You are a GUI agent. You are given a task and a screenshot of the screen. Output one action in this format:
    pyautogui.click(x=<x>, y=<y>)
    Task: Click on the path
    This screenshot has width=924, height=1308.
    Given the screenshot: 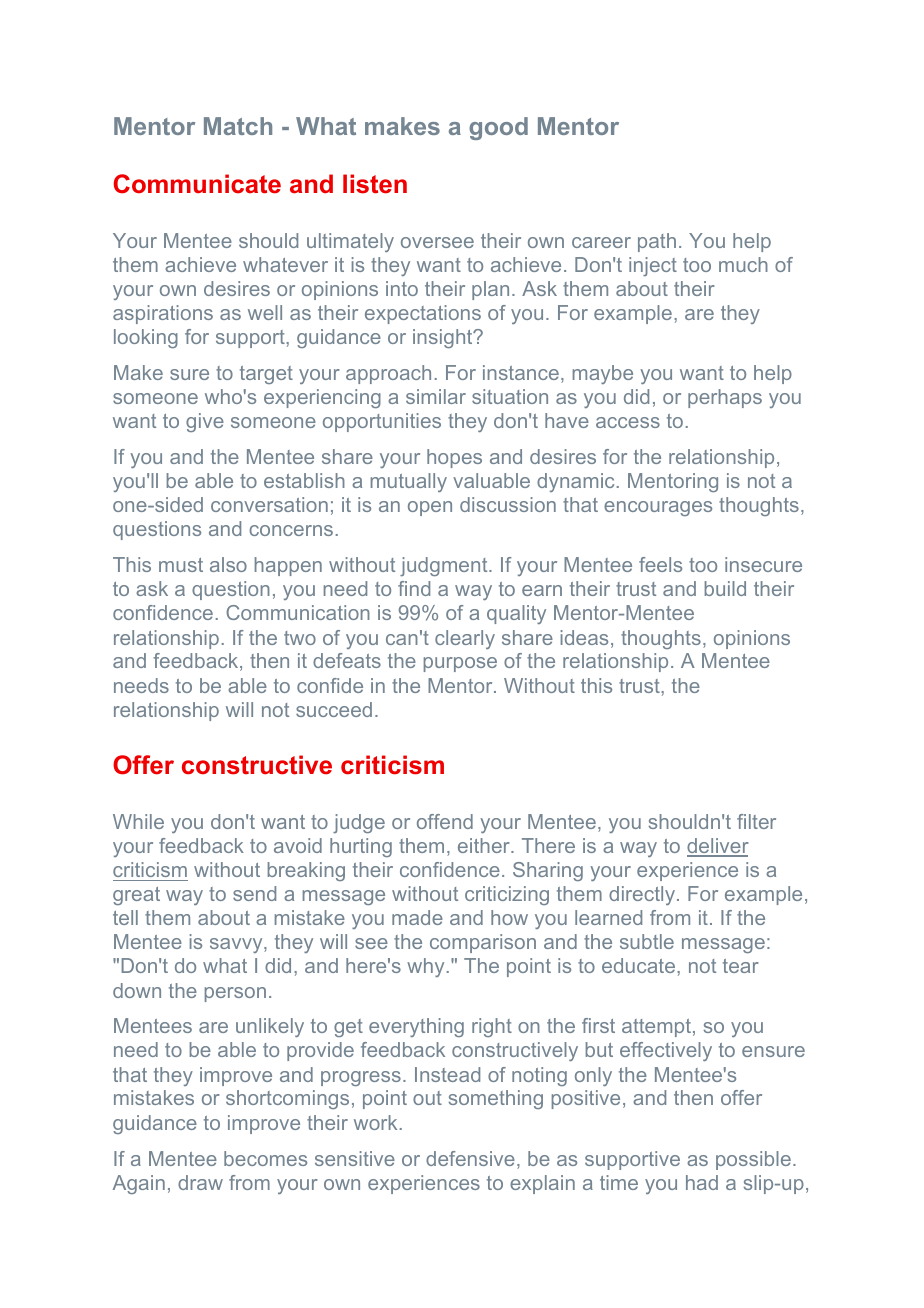 What is the action you would take?
    pyautogui.click(x=657, y=242)
